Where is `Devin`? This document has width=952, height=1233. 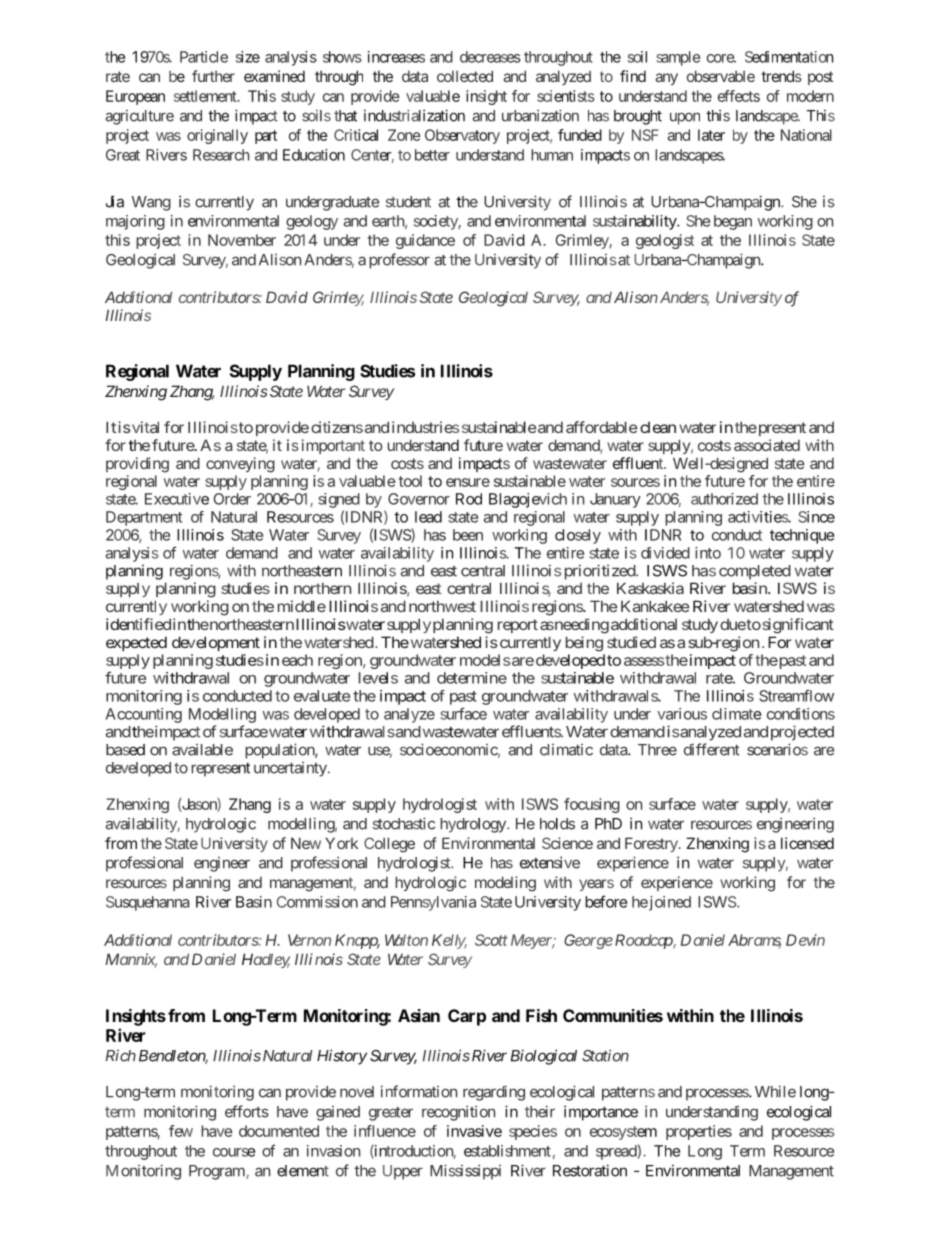
Devin is located at coordinates (805, 940).
